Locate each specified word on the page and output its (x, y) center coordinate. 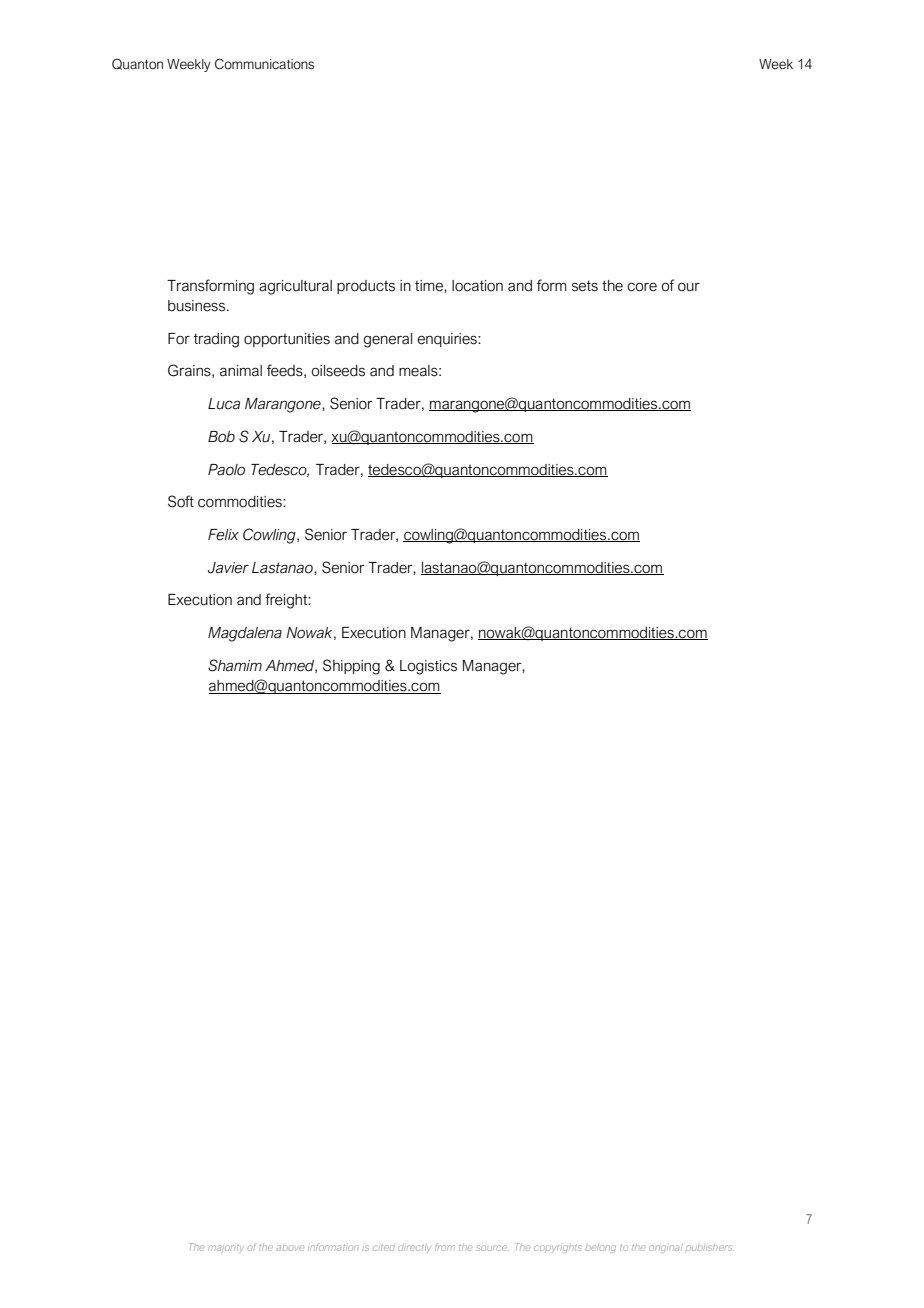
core (642, 287)
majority (225, 1248)
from (445, 1247)
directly (414, 1248)
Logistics (428, 667)
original (666, 1248)
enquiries (448, 340)
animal (241, 371)
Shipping (351, 667)
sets (585, 286)
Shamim (235, 665)
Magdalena (245, 634)
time (430, 286)
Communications (264, 64)
